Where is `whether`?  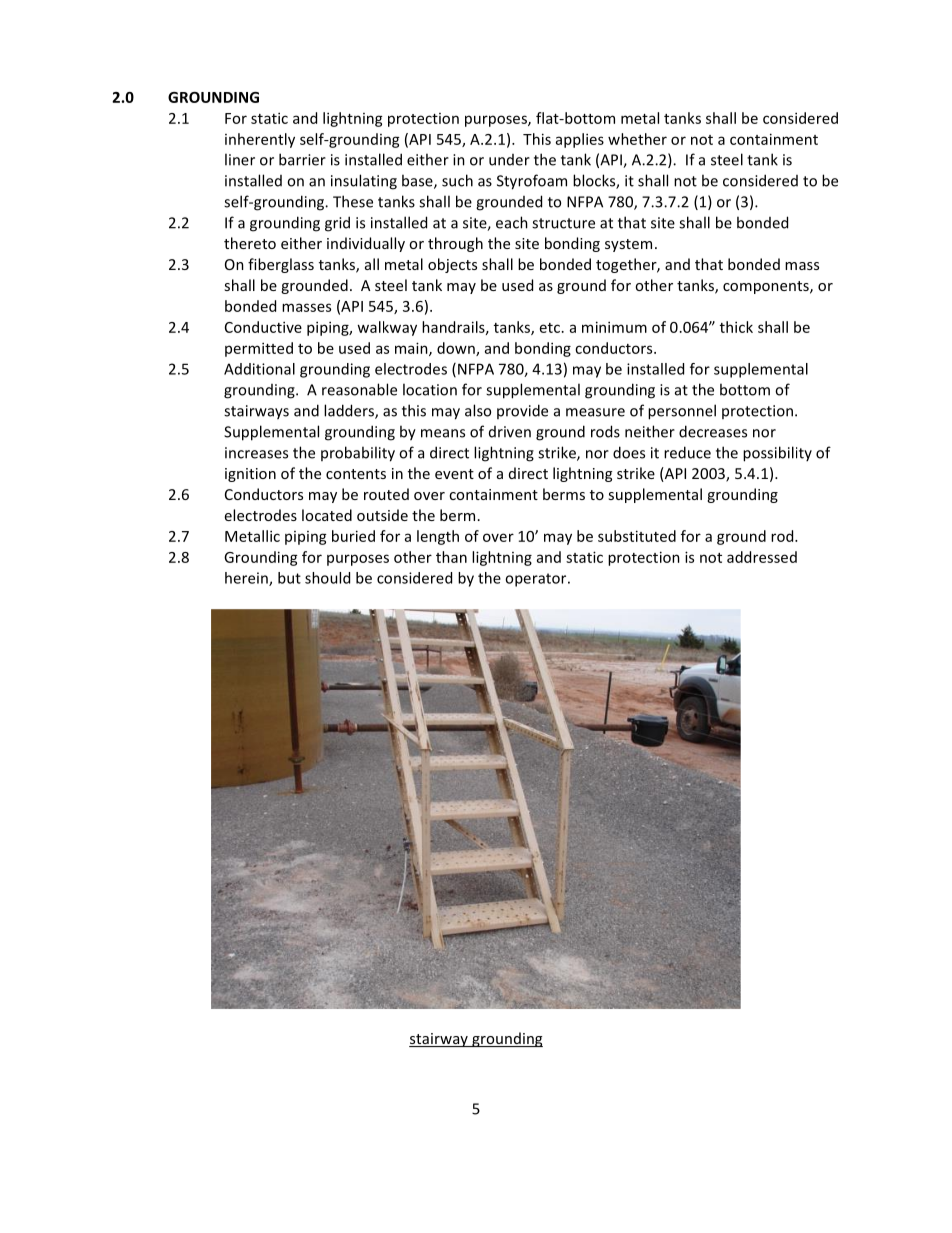
whether is located at coordinates (637, 139).
